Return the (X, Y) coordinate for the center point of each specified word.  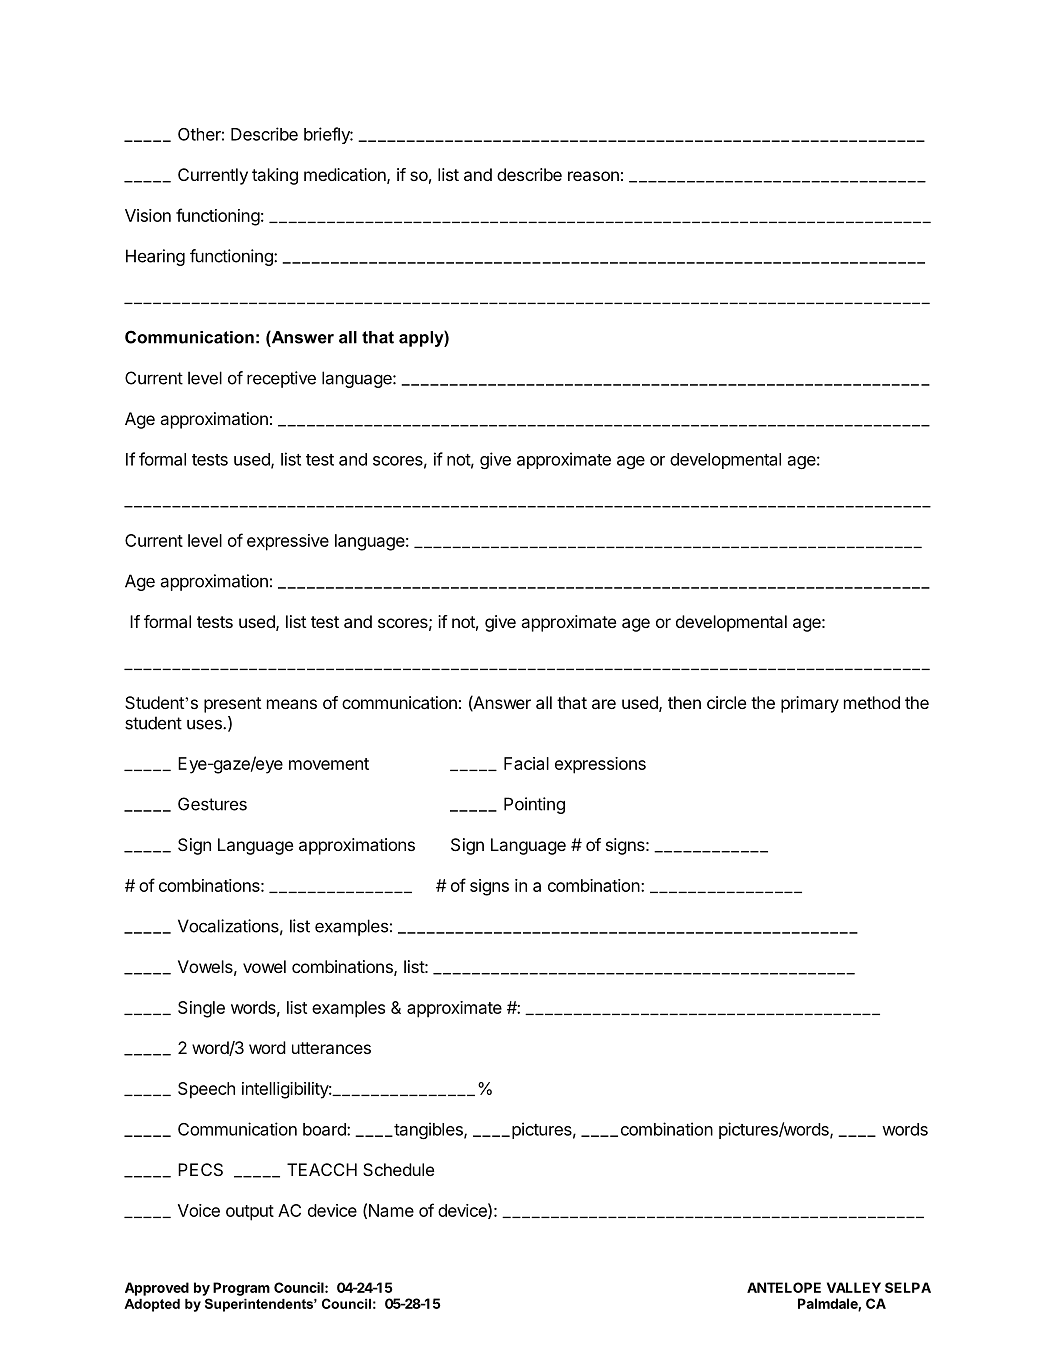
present (232, 705)
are (604, 704)
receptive (281, 379)
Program (241, 1289)
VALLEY (854, 1287)
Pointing (534, 805)
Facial (526, 763)
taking (275, 176)
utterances (331, 1048)
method (872, 702)
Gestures (212, 804)
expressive (288, 542)
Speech (206, 1090)
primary (810, 704)
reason (593, 176)
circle (726, 702)
